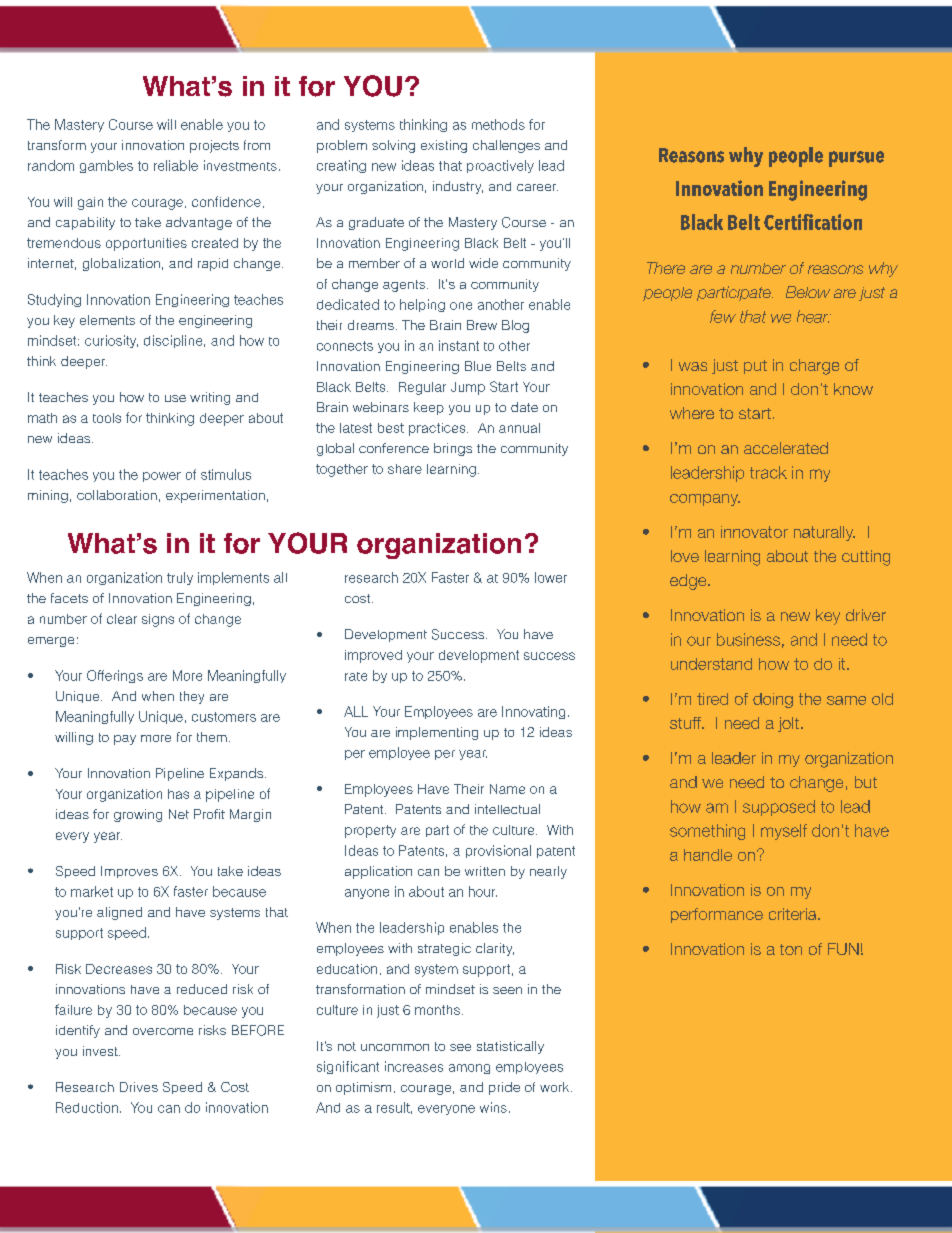 Image resolution: width=952 pixels, height=1233 pixels. I want to click on reliable, so click(176, 165).
